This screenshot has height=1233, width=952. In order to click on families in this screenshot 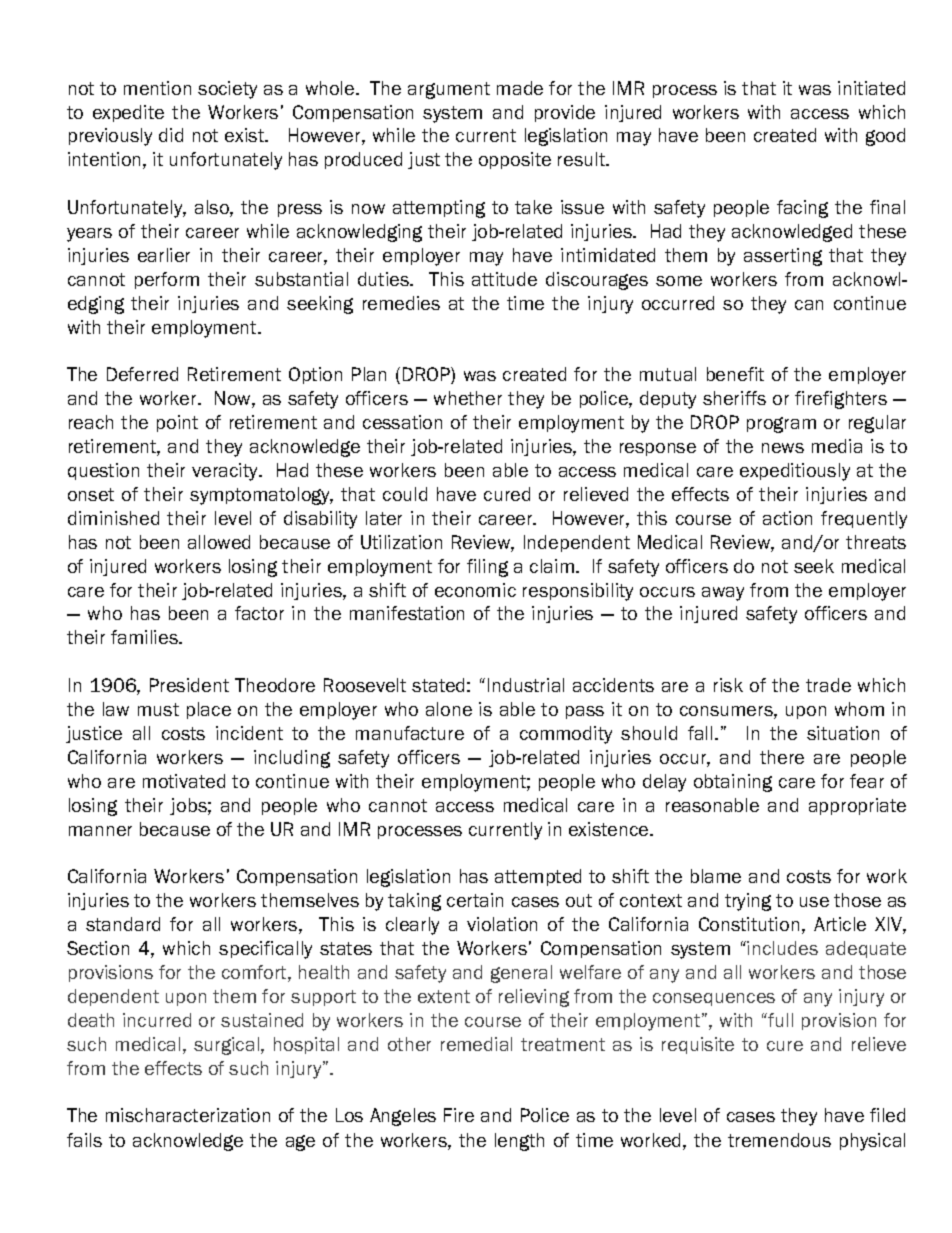, I will do `click(145, 637)`.
